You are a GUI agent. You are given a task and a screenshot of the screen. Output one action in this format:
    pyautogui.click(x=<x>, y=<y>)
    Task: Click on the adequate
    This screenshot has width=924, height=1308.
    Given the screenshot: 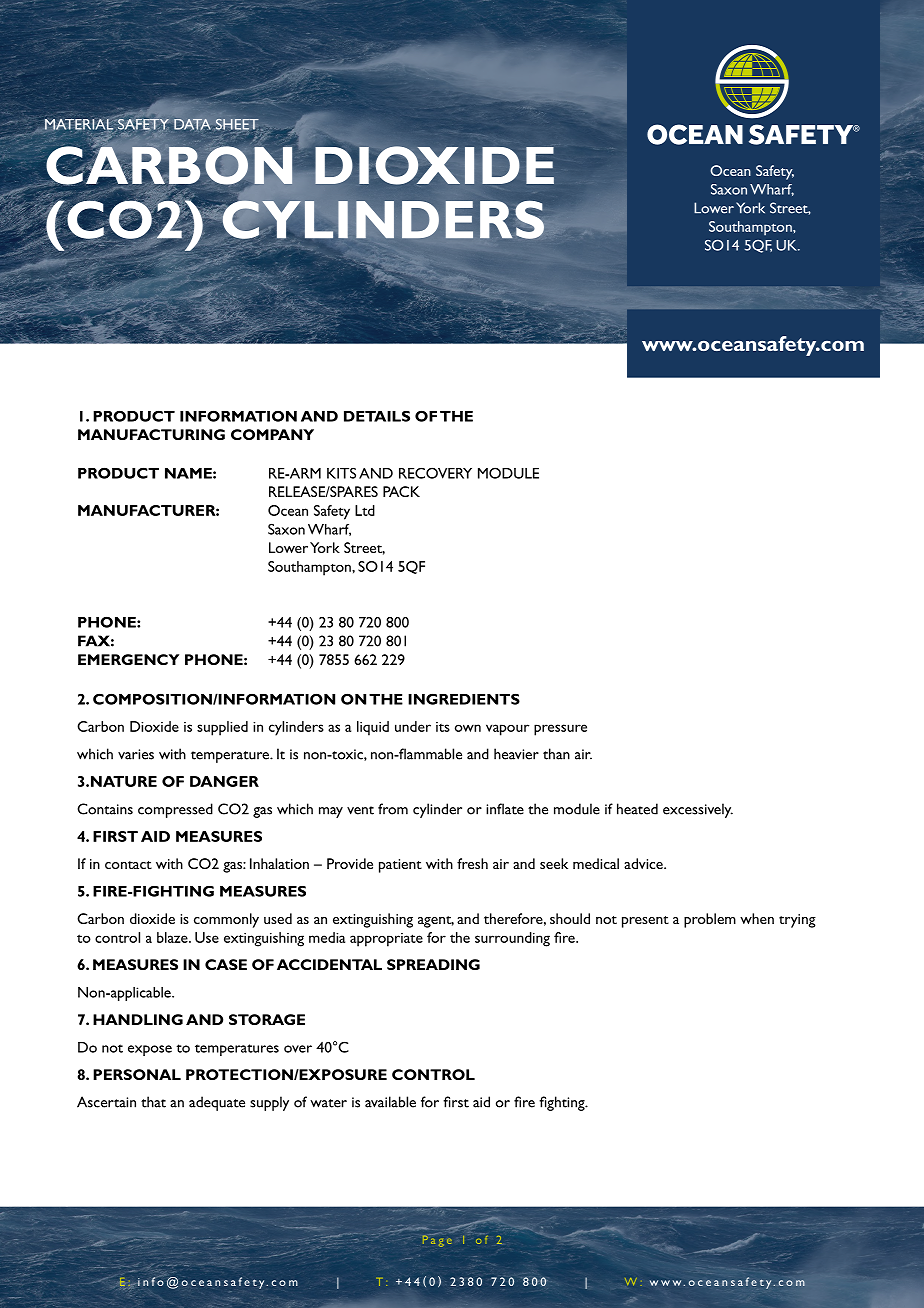 What is the action you would take?
    pyautogui.click(x=217, y=1103)
